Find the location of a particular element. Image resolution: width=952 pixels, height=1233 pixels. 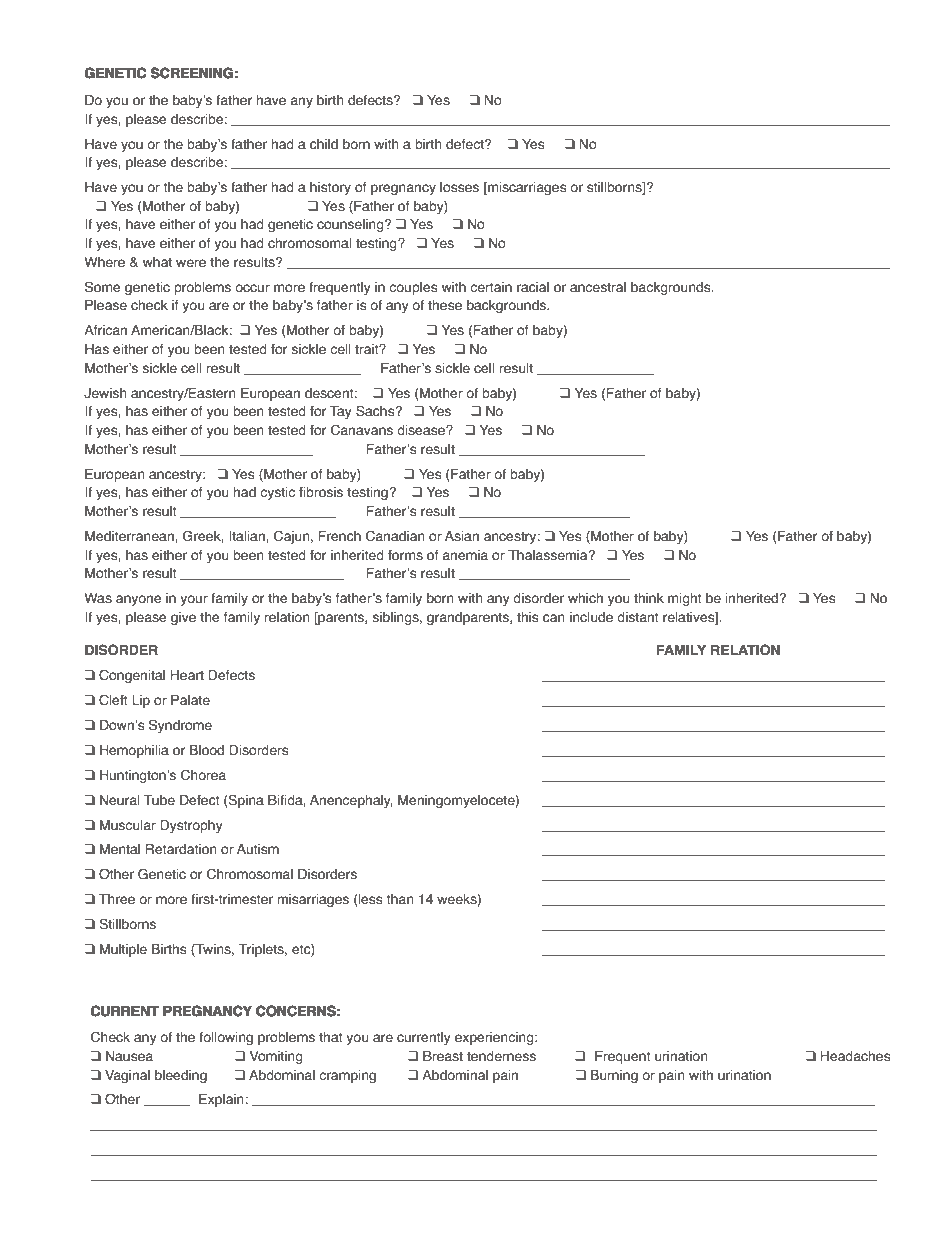

distant is located at coordinates (638, 617).
